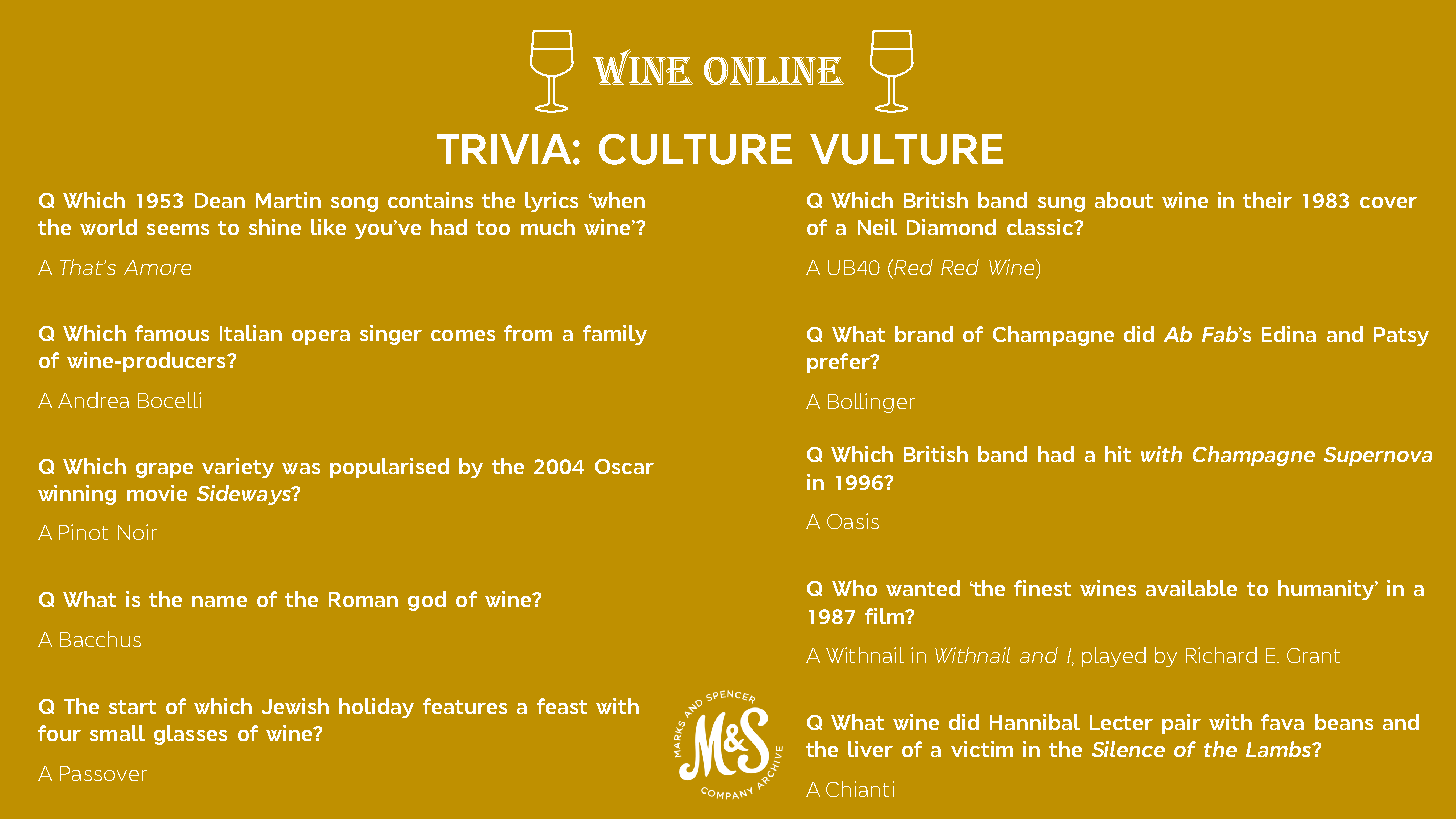 The width and height of the page is (1456, 819). What do you see at coordinates (774, 71) in the page?
I see `ONLINE` at bounding box center [774, 71].
